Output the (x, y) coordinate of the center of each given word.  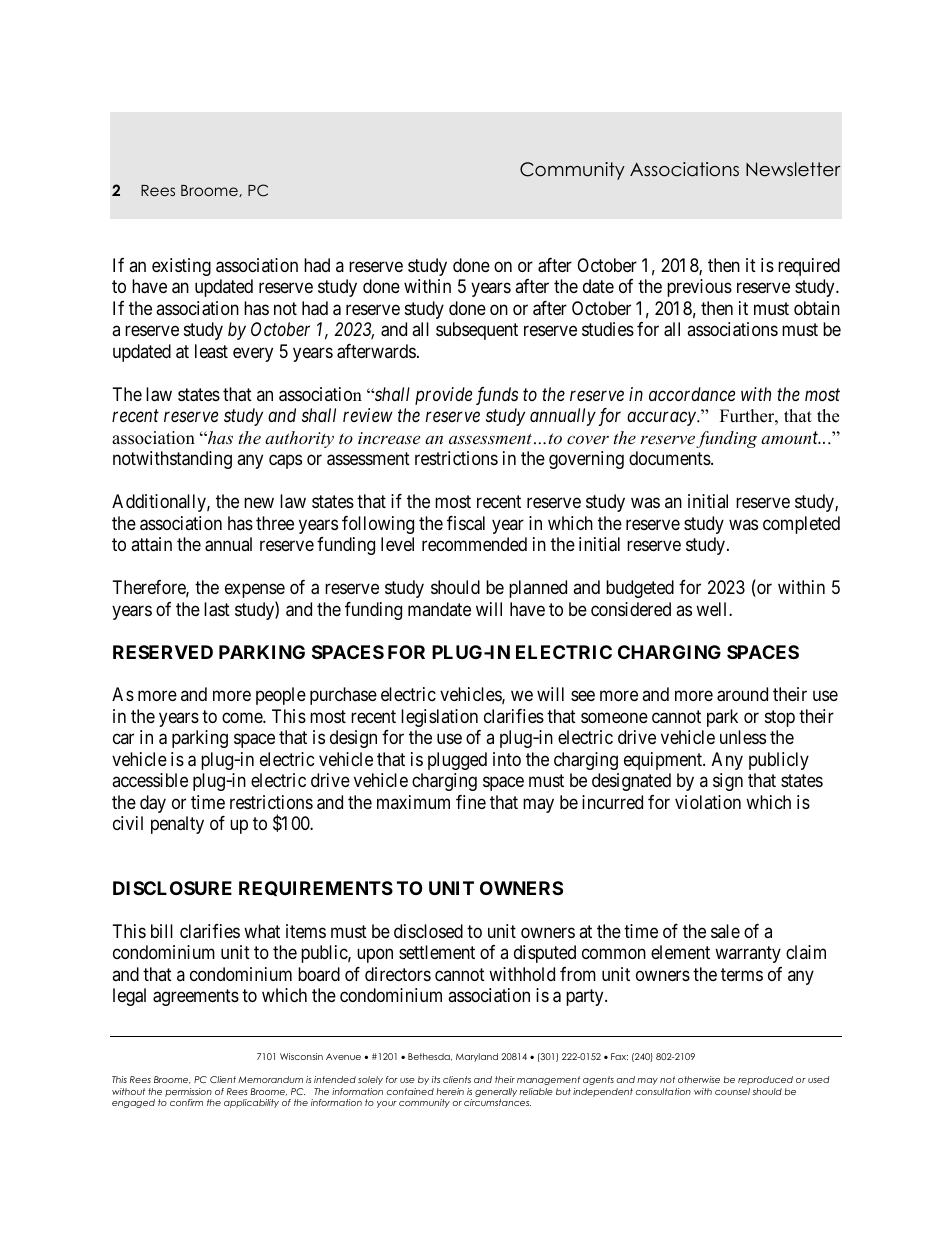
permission (188, 1094)
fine (471, 802)
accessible (150, 780)
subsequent (477, 331)
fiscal (466, 523)
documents (670, 458)
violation (708, 802)
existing (181, 267)
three (275, 523)
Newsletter (793, 169)
